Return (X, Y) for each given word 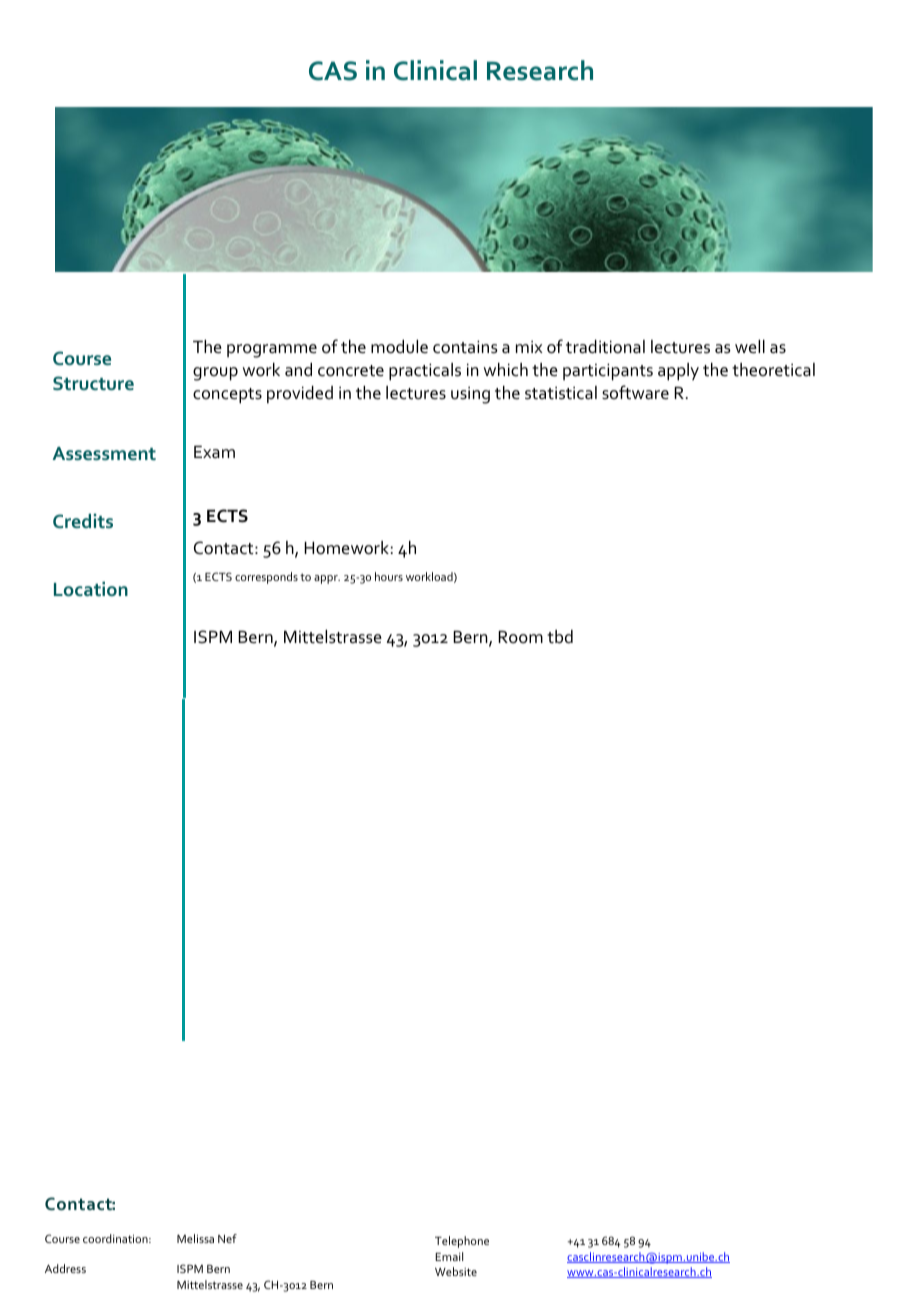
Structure (93, 383)
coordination (116, 1238)
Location (91, 588)
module (399, 347)
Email (449, 1256)
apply (678, 372)
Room (520, 637)
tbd (560, 637)
